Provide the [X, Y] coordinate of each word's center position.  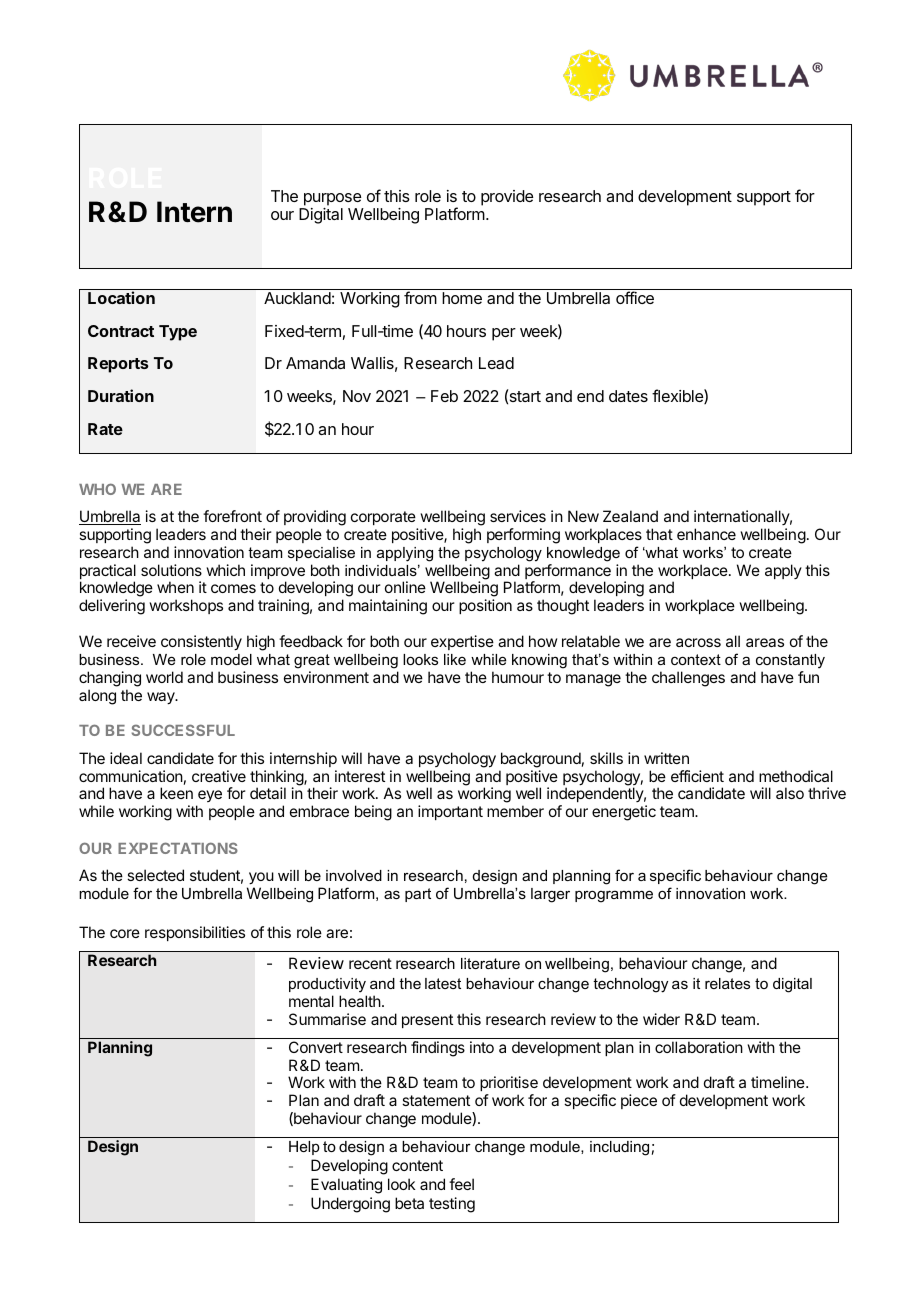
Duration [121, 395]
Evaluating [346, 1186]
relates [727, 983]
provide [507, 198]
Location [121, 297]
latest [443, 983]
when [175, 587]
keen [176, 793]
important [450, 812]
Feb [444, 396]
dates [628, 396]
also [790, 793]
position [485, 606]
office [635, 297]
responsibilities [195, 933]
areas [765, 642]
